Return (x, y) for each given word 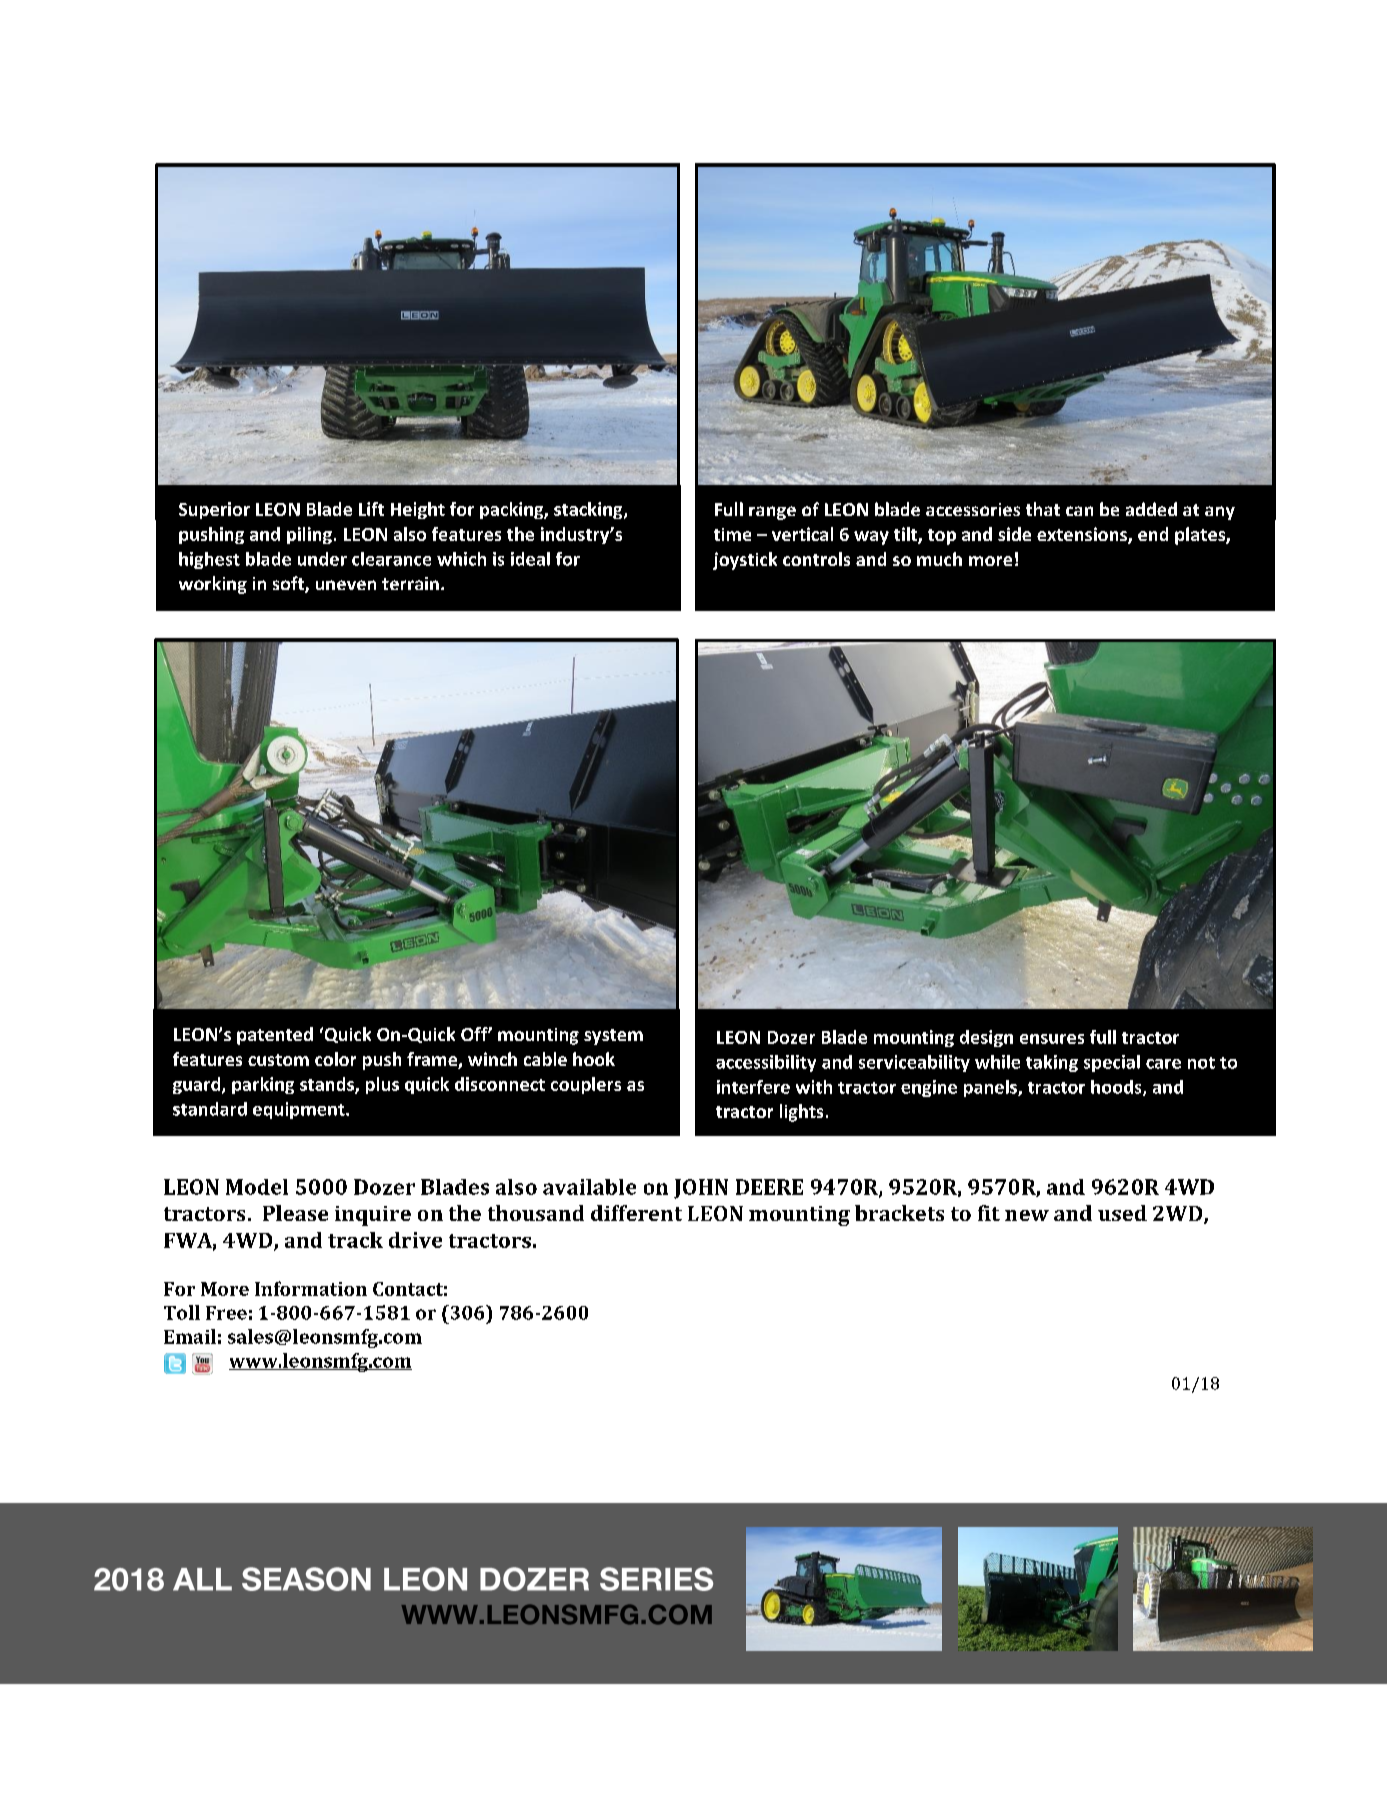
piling (309, 535)
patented (275, 1036)
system (613, 1037)
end (1153, 534)
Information (311, 1288)
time (732, 534)
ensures (1052, 1039)
